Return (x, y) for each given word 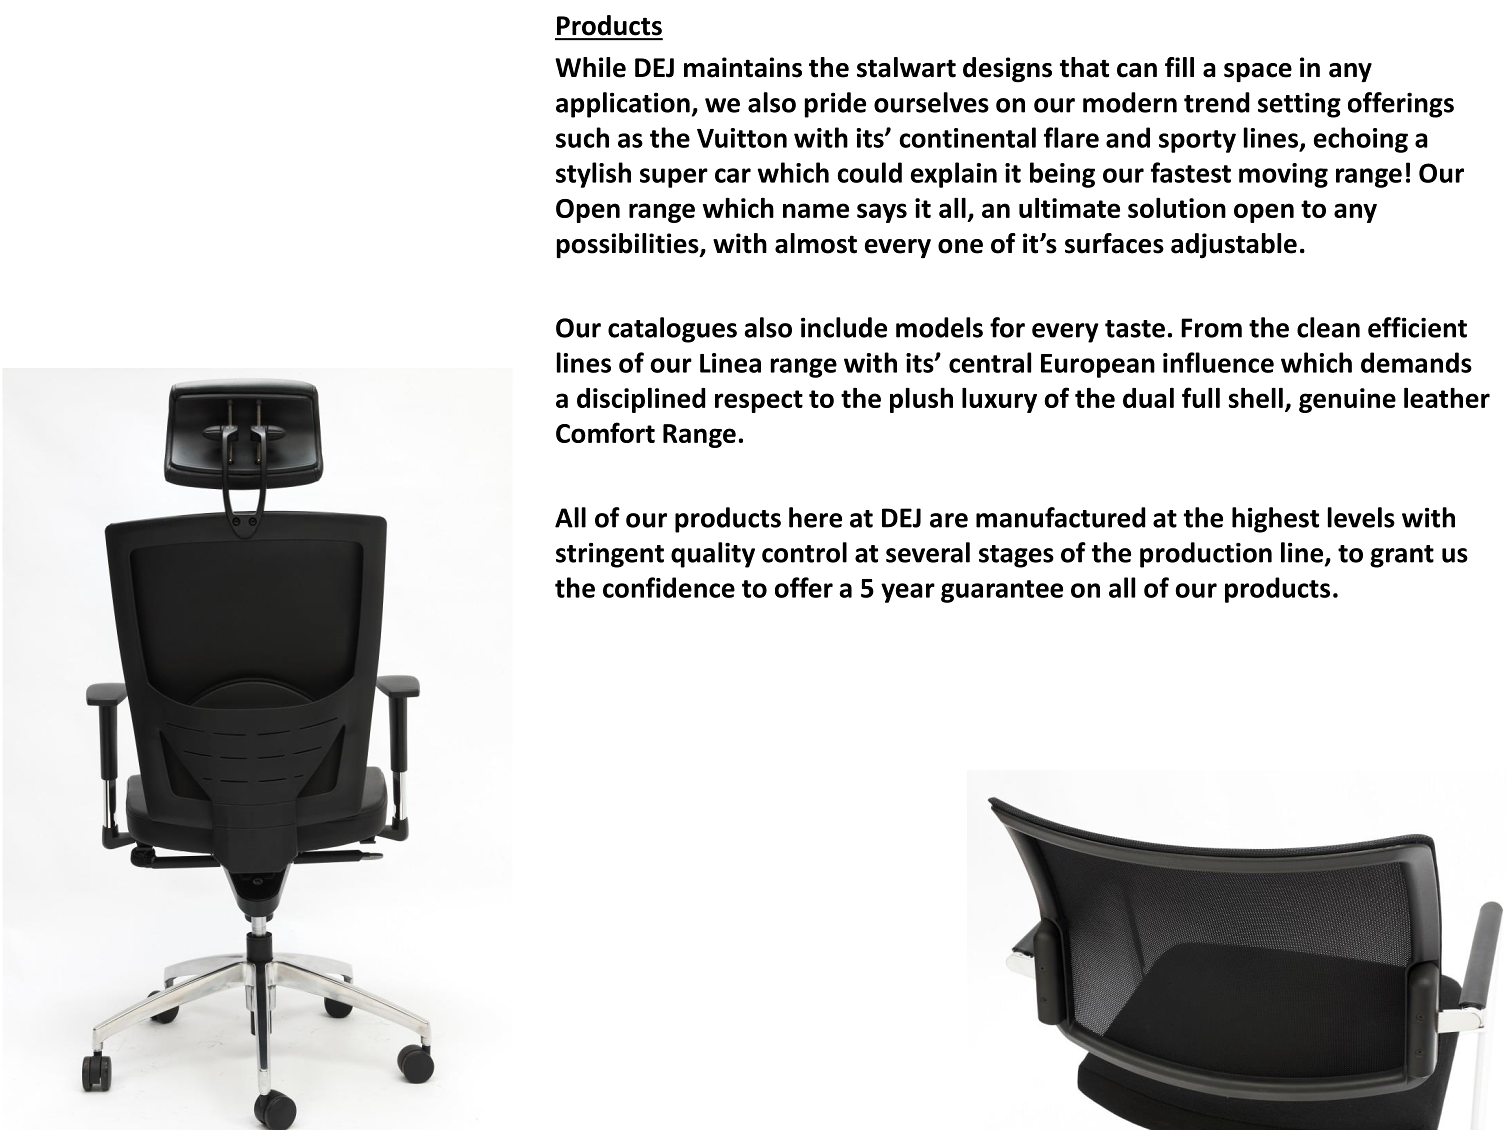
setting (1299, 105)
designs (1007, 70)
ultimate (1069, 207)
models (939, 327)
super (674, 178)
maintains (743, 67)
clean (1328, 327)
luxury (999, 400)
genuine (1347, 400)
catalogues (672, 330)
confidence (669, 587)
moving (1283, 175)
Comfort (605, 432)
